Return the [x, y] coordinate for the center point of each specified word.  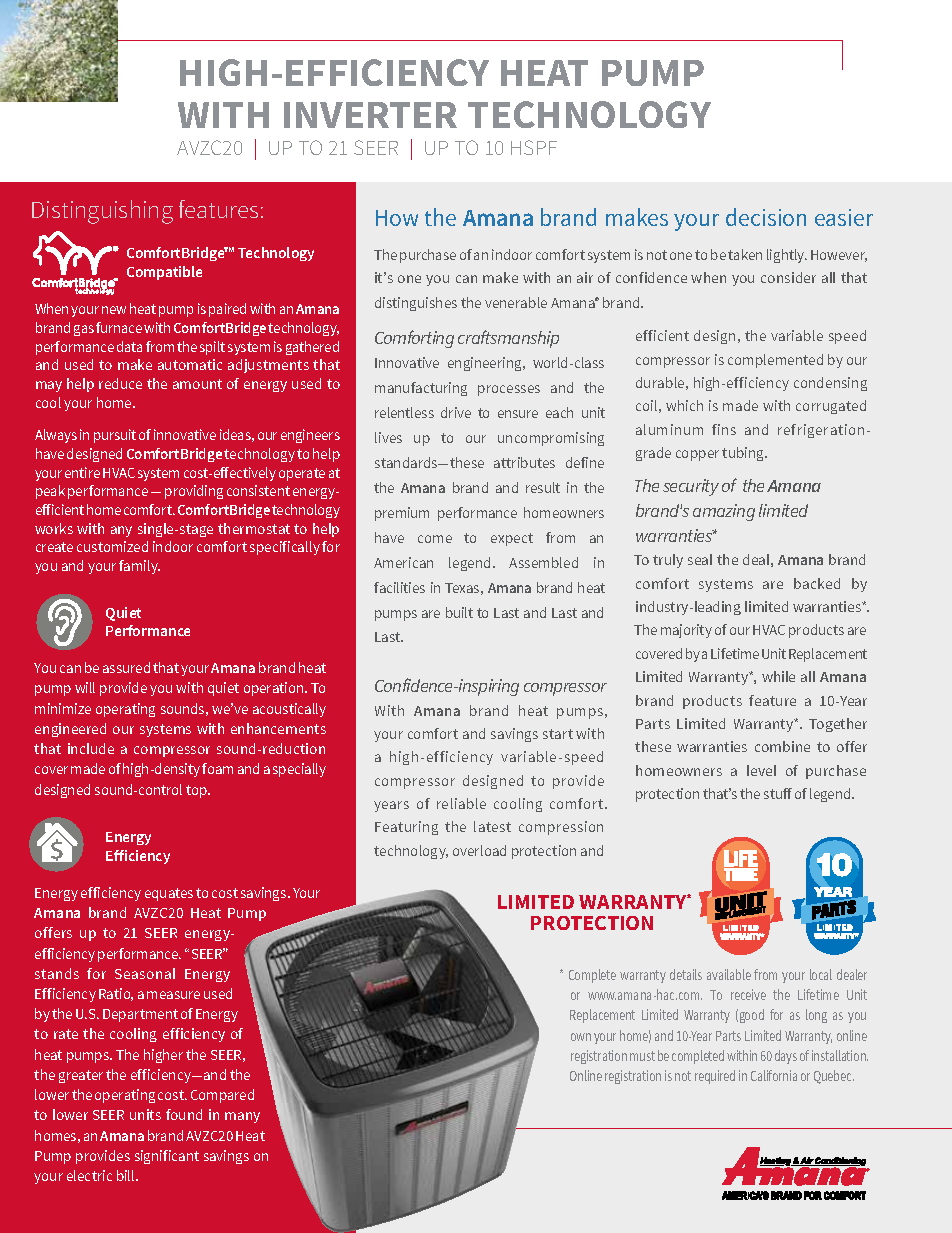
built [459, 612]
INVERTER [370, 115]
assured [126, 667]
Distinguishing [102, 212]
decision [766, 217]
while [778, 676]
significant [167, 1157]
